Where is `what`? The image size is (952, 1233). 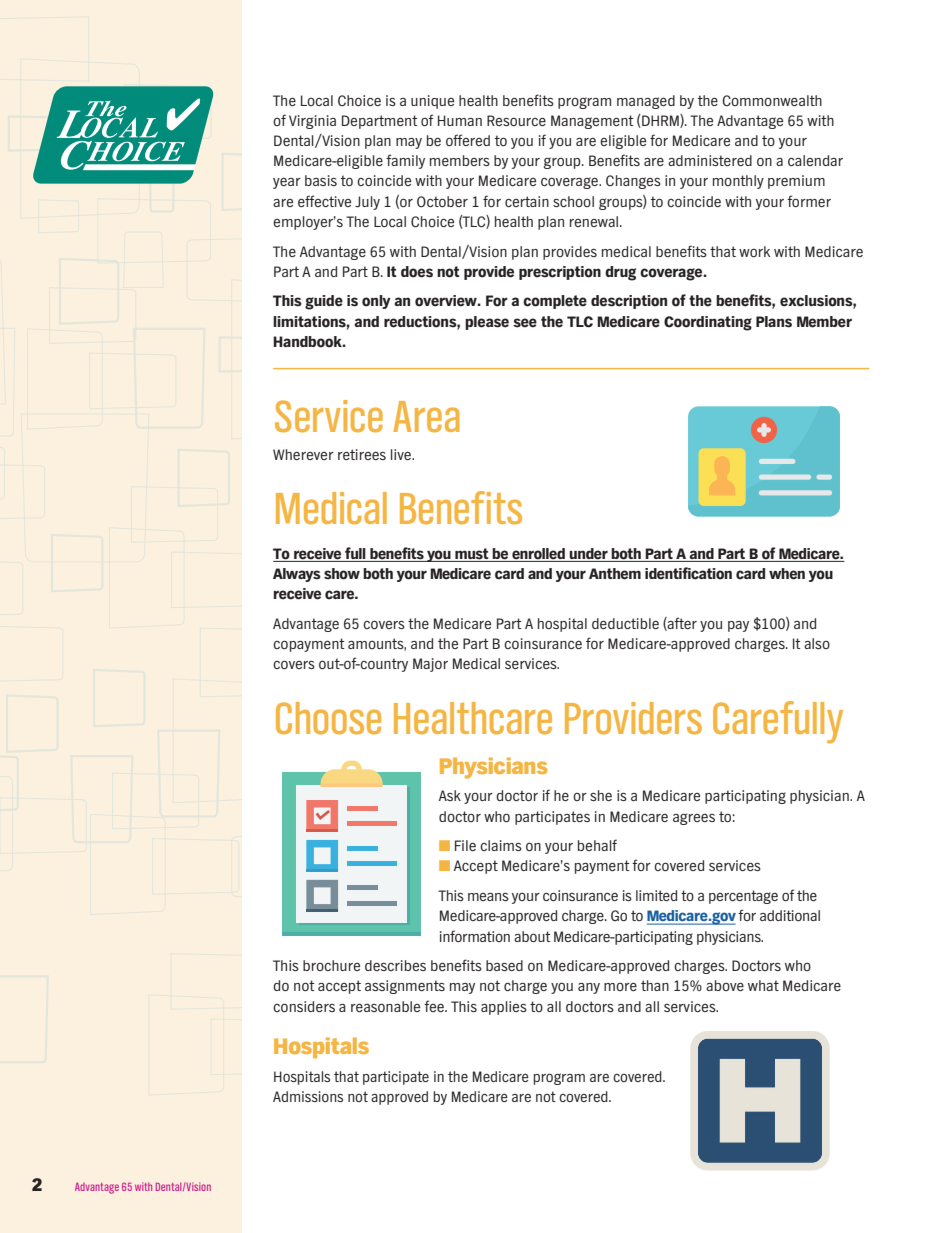 what is located at coordinates (763, 985).
